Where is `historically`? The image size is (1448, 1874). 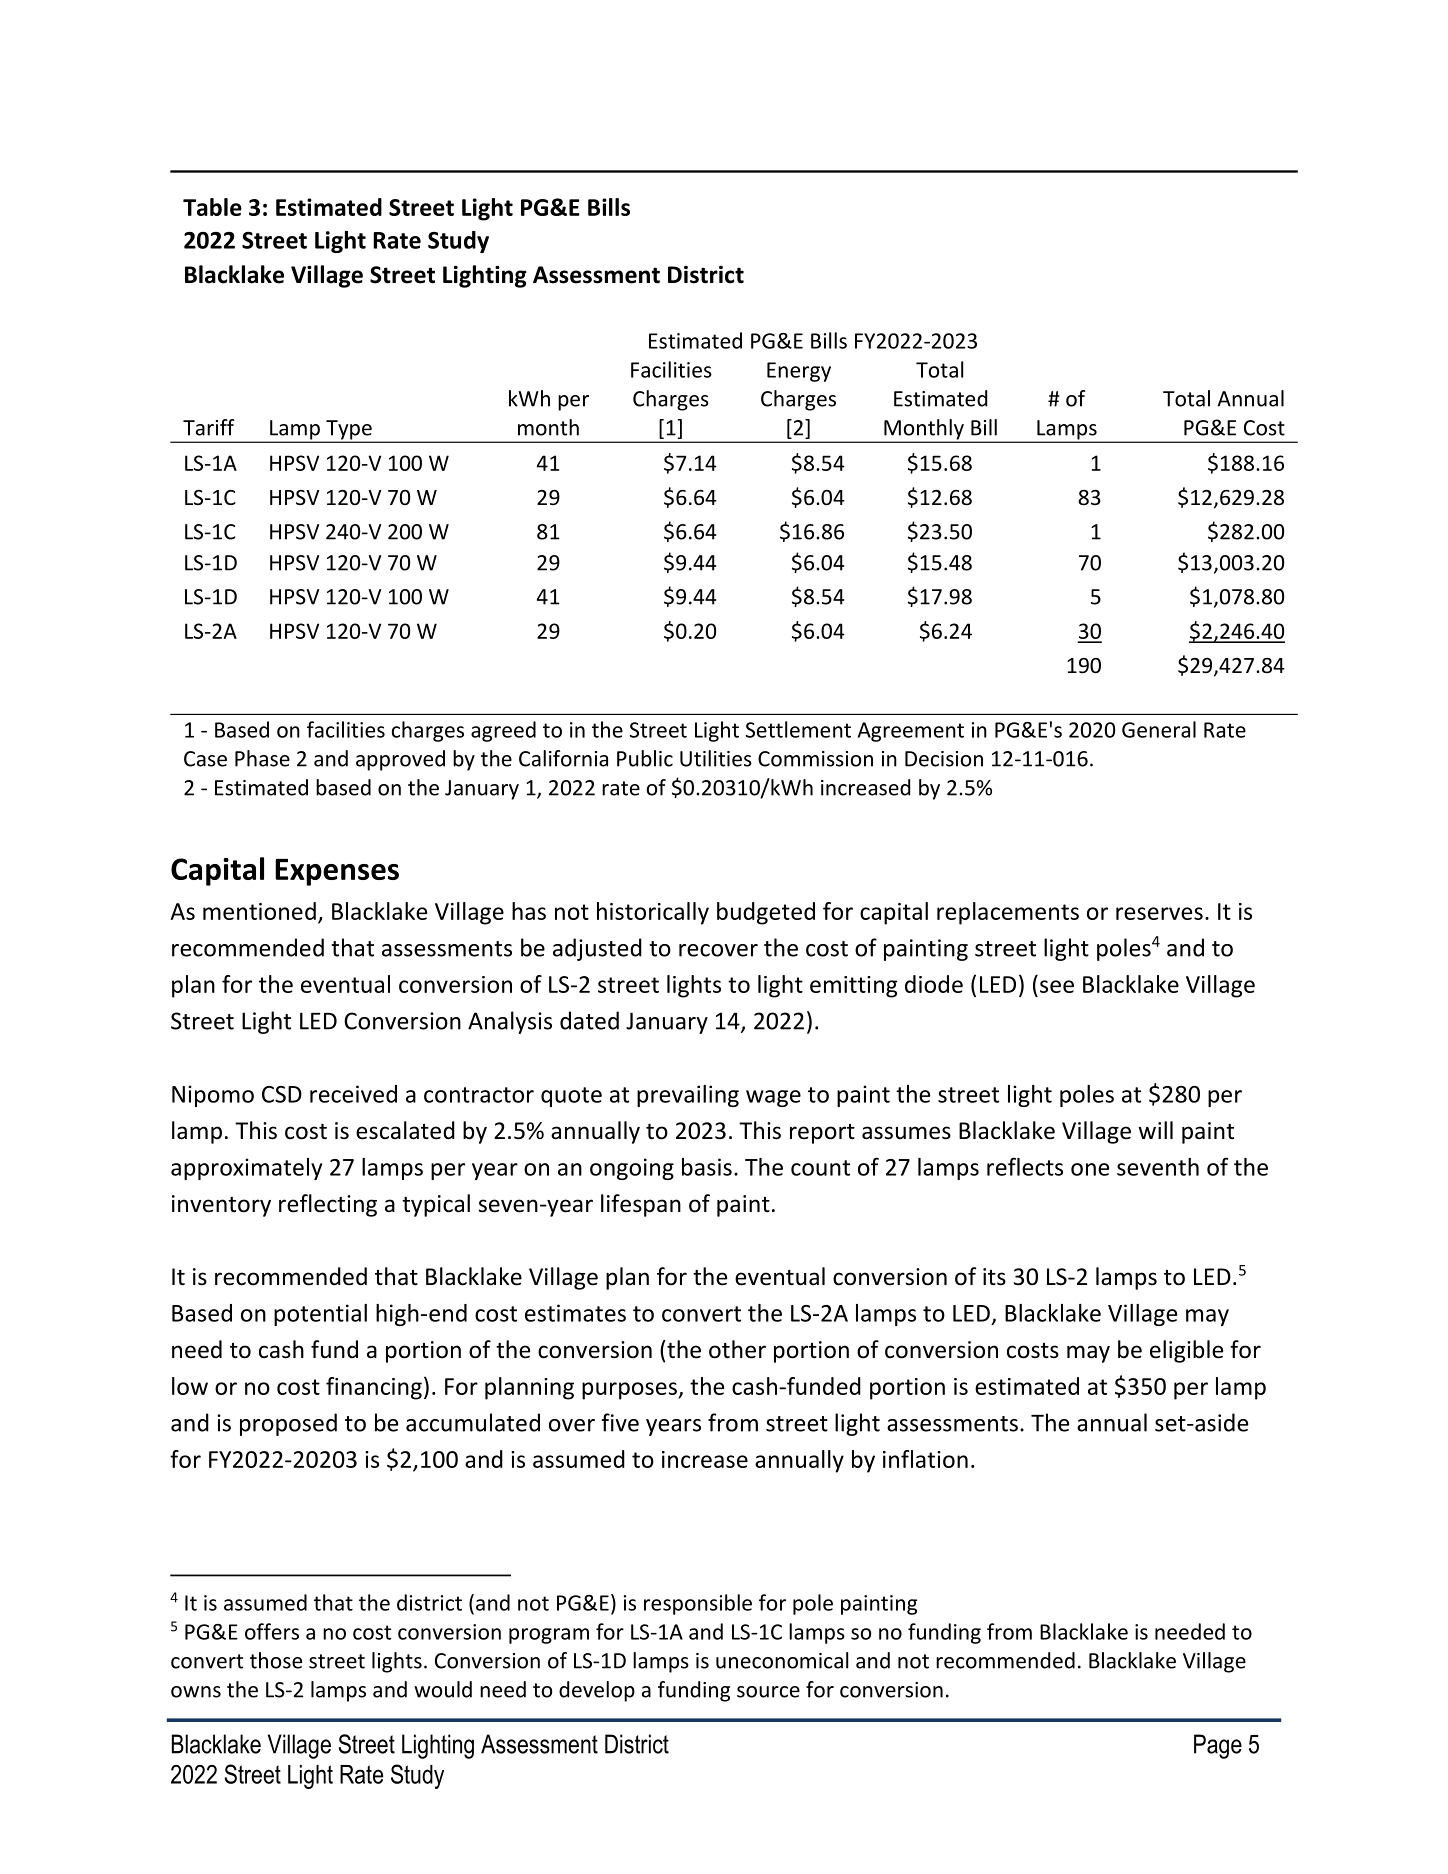 historically is located at coordinates (653, 913).
